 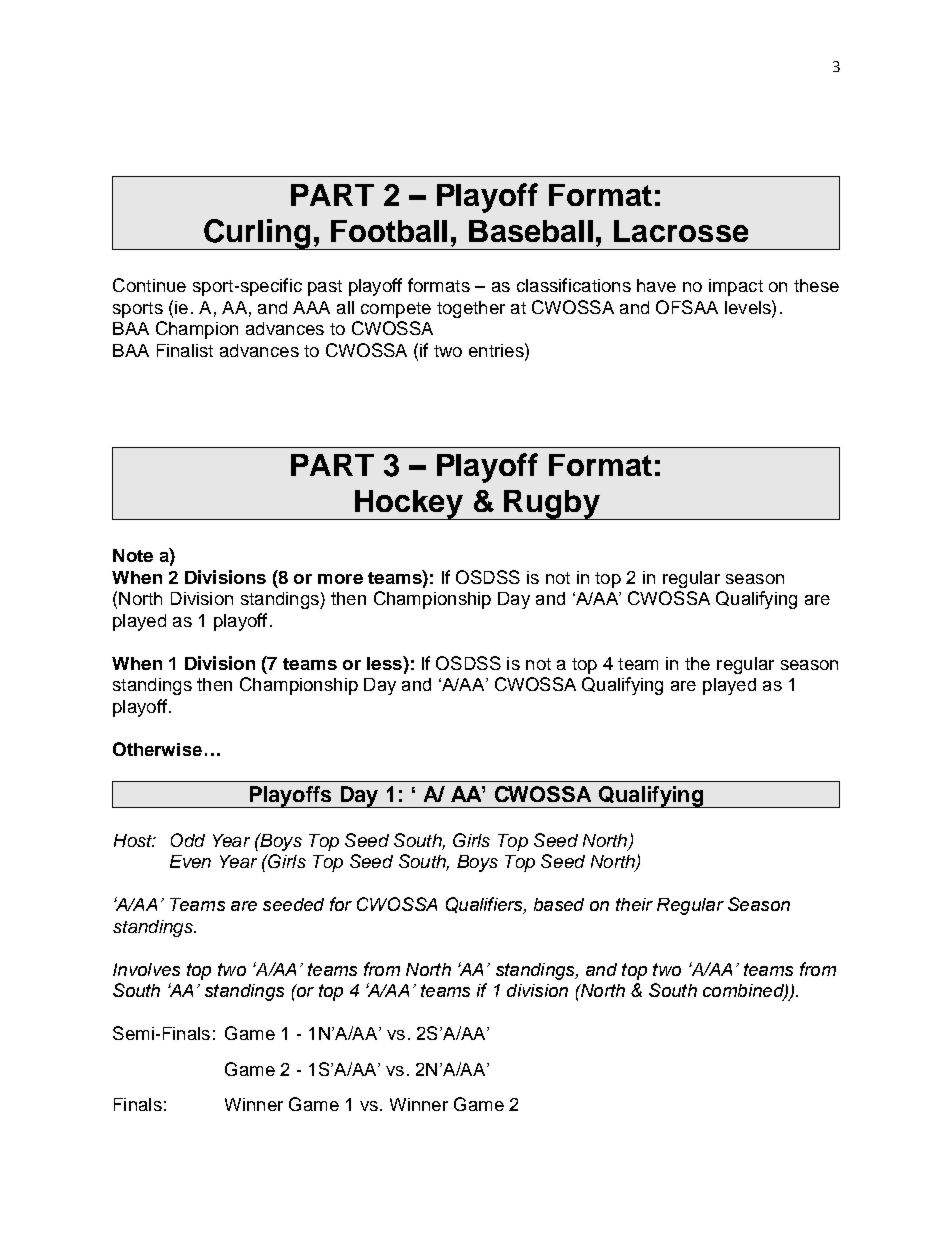 I want to click on Curling, so click(x=257, y=234).
